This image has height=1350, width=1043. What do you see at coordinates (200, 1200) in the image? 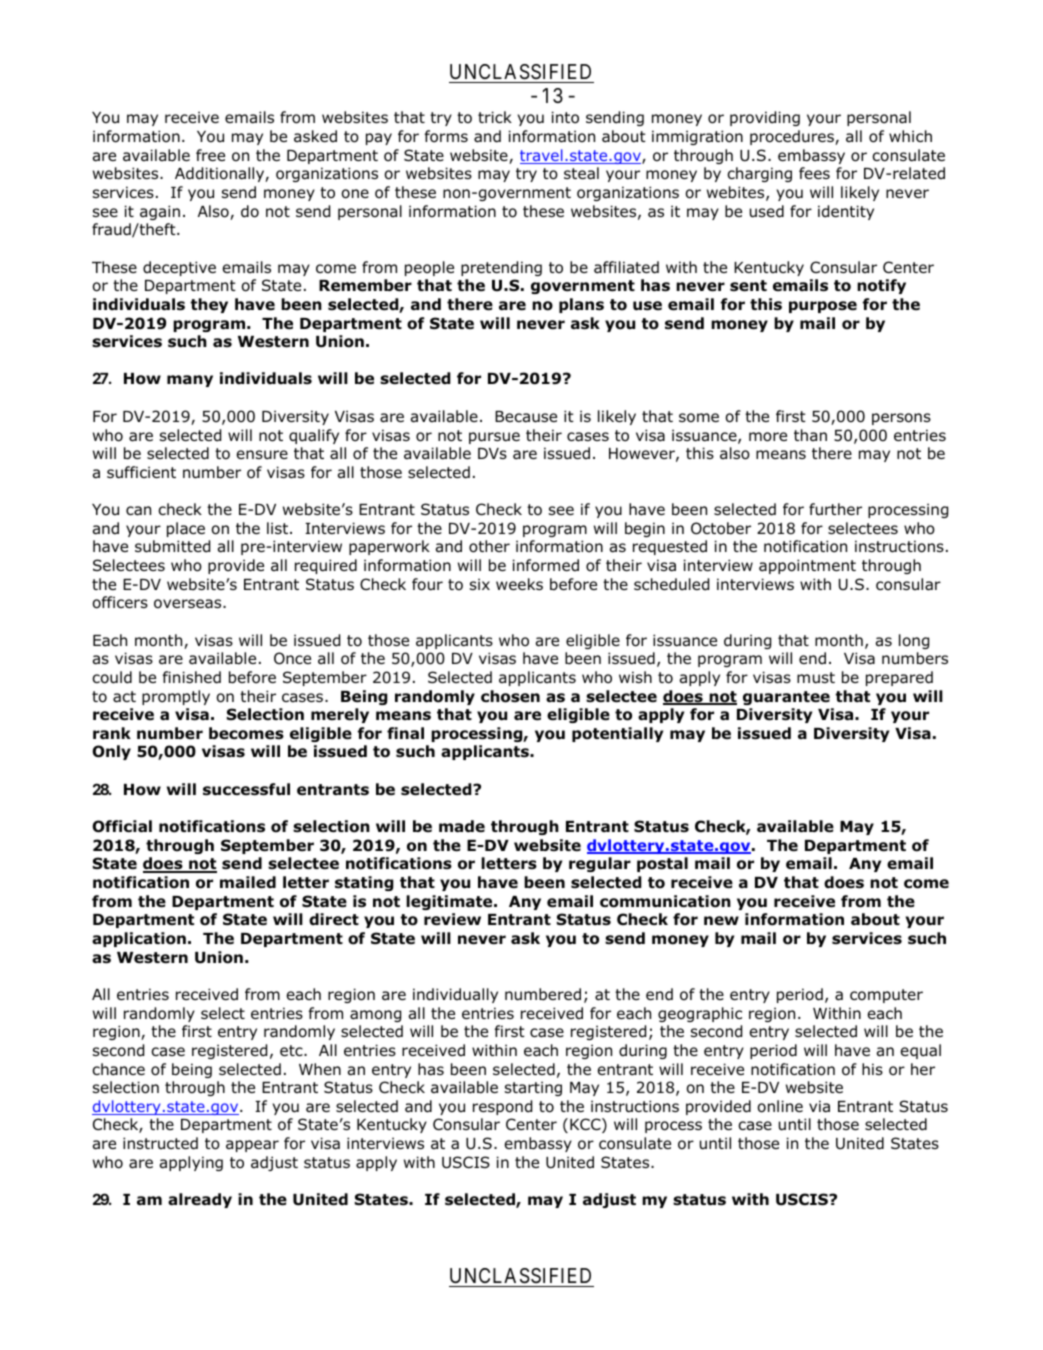
I see `already` at bounding box center [200, 1200].
